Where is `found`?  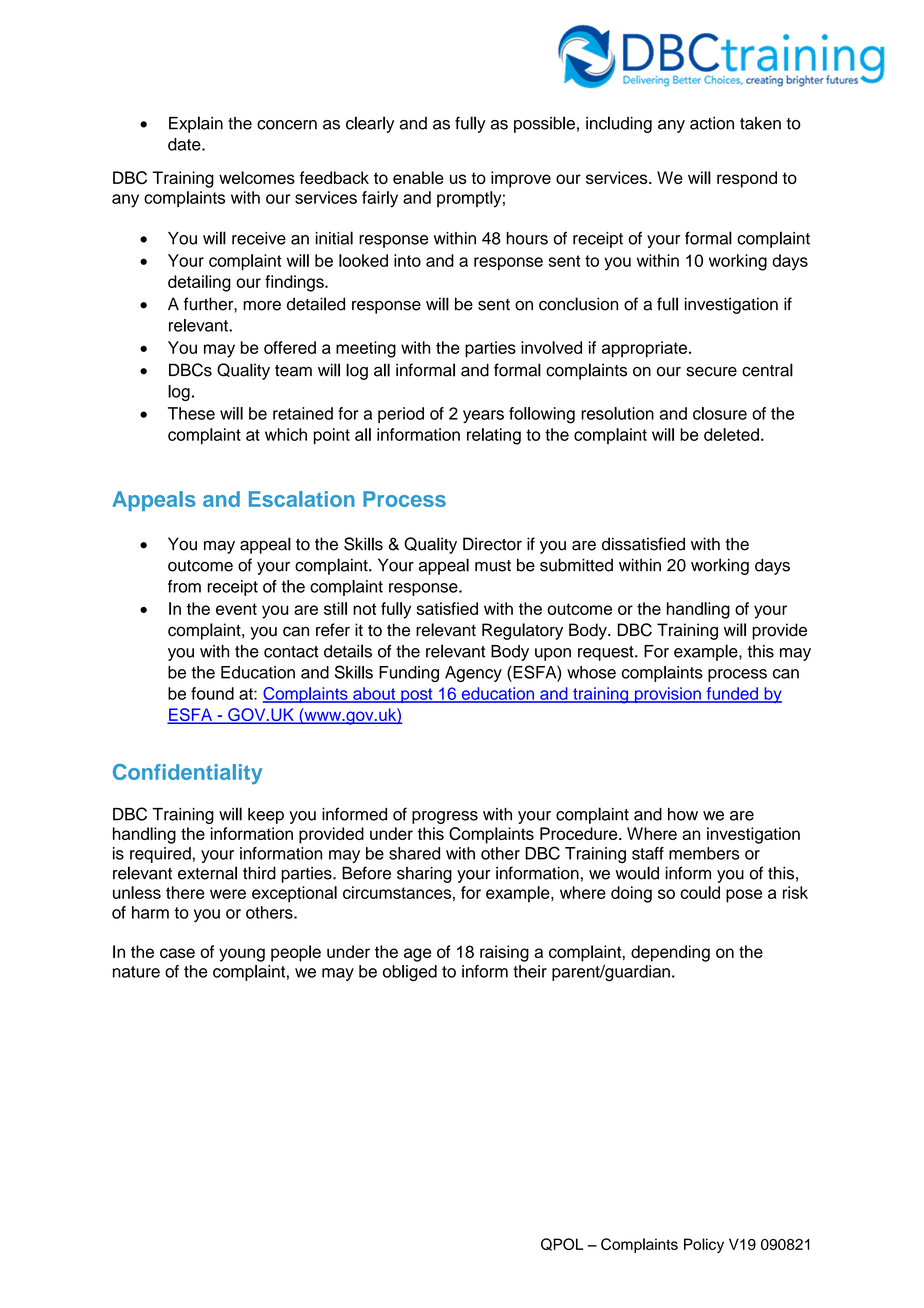 found is located at coordinates (212, 693).
